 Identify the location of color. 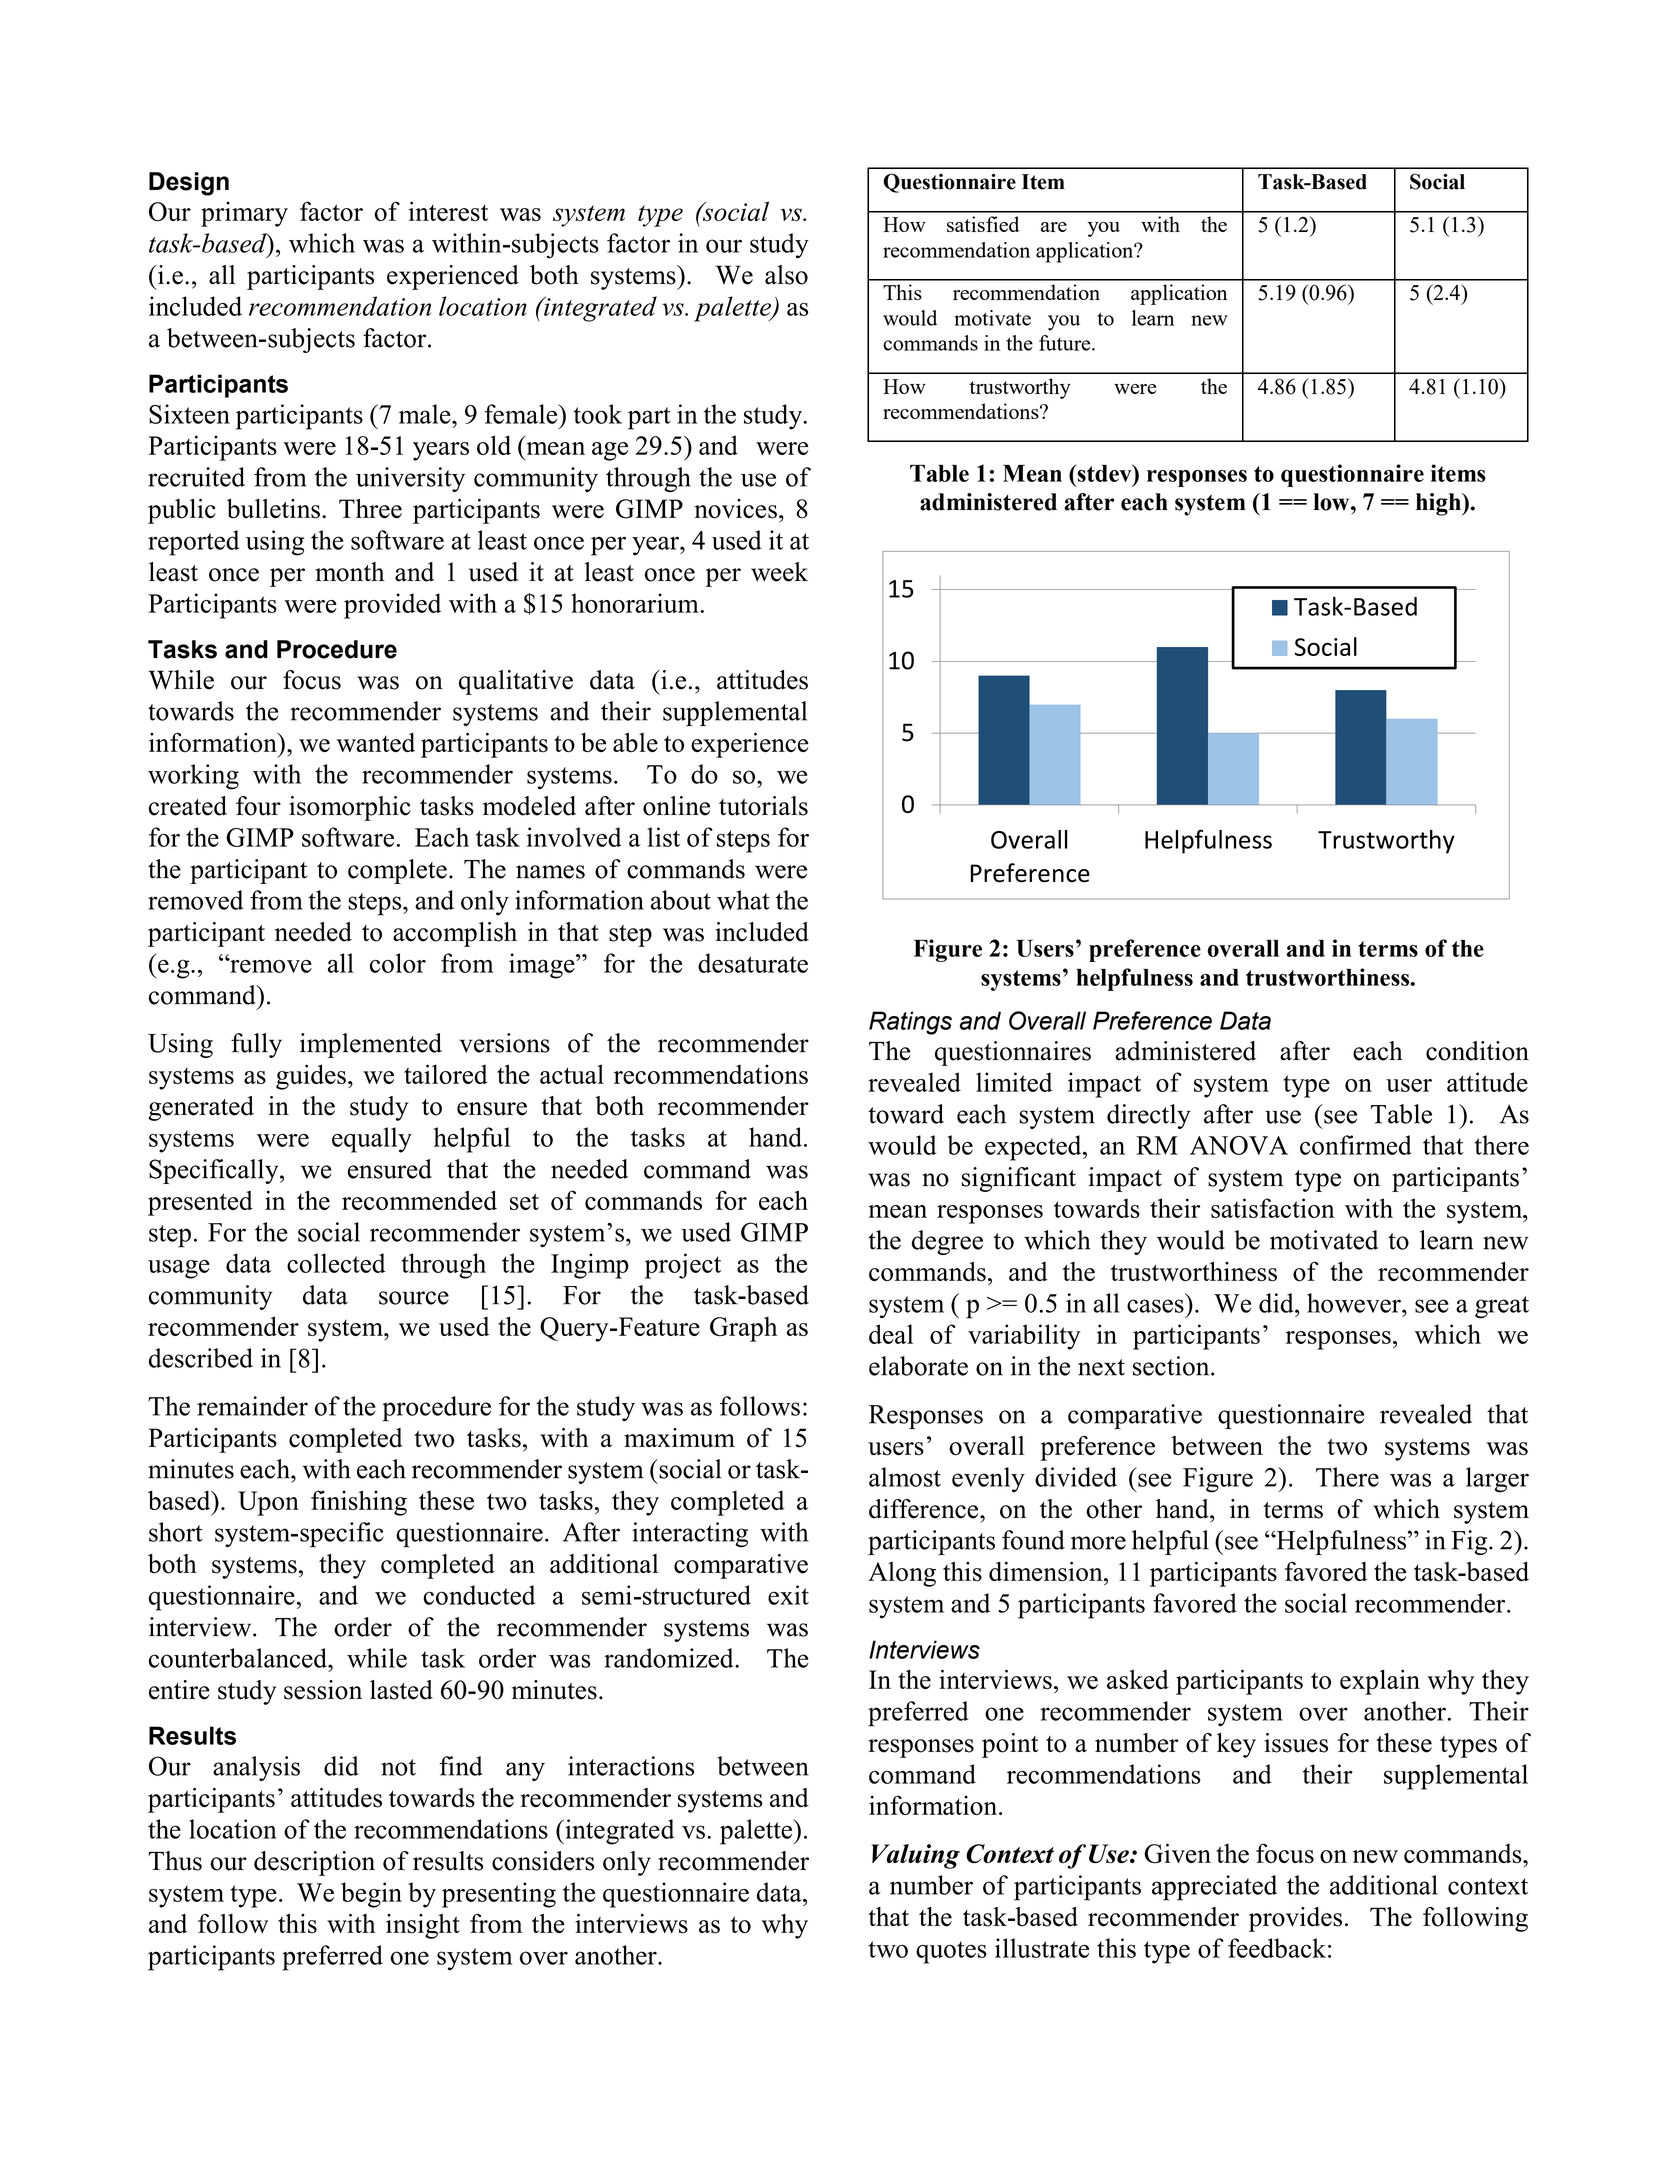
(398, 963).
